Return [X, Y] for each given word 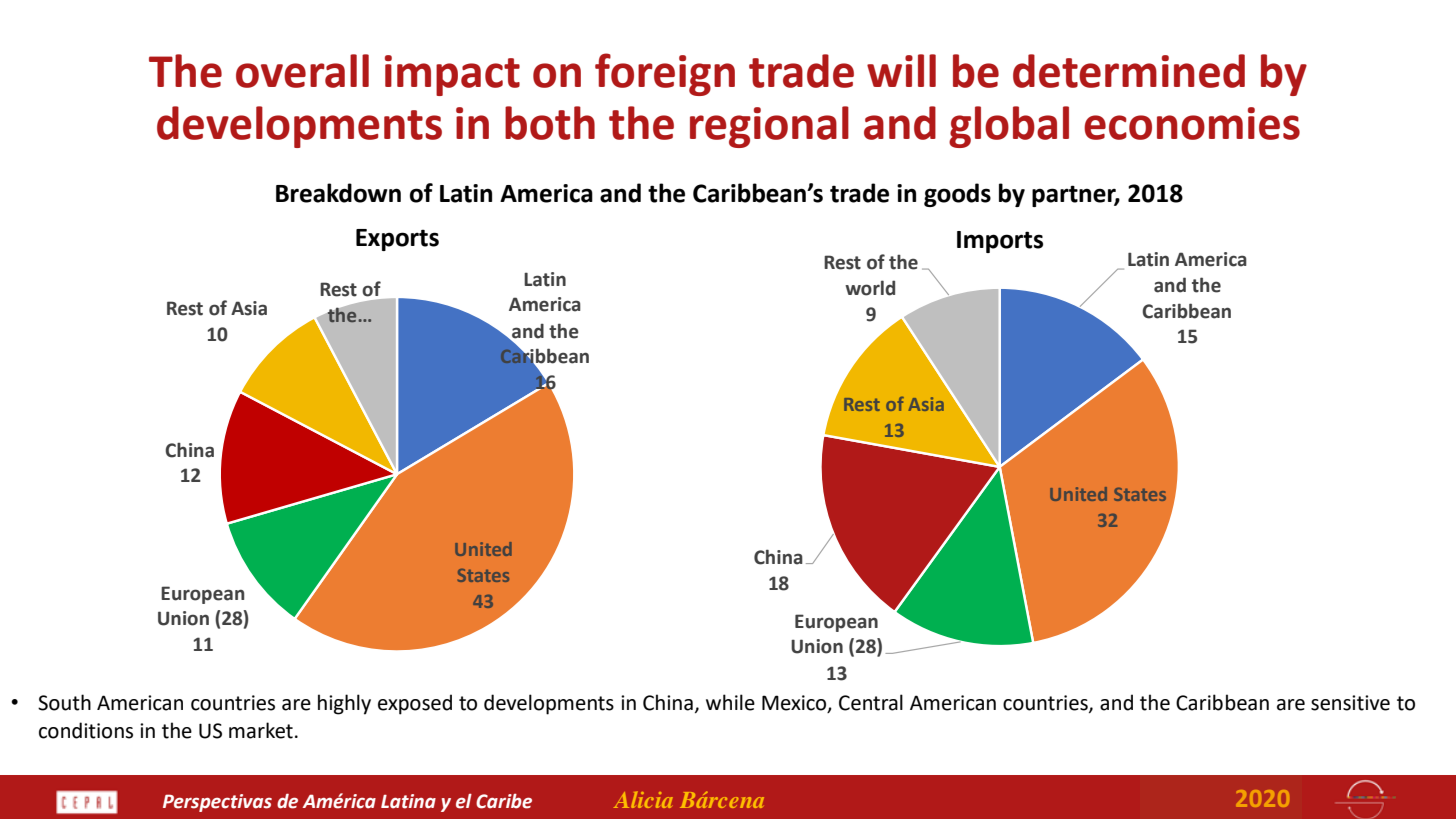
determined [1129, 71]
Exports [397, 240]
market [261, 730]
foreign [665, 74]
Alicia [643, 799]
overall [302, 71]
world [870, 288]
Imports [1000, 242]
